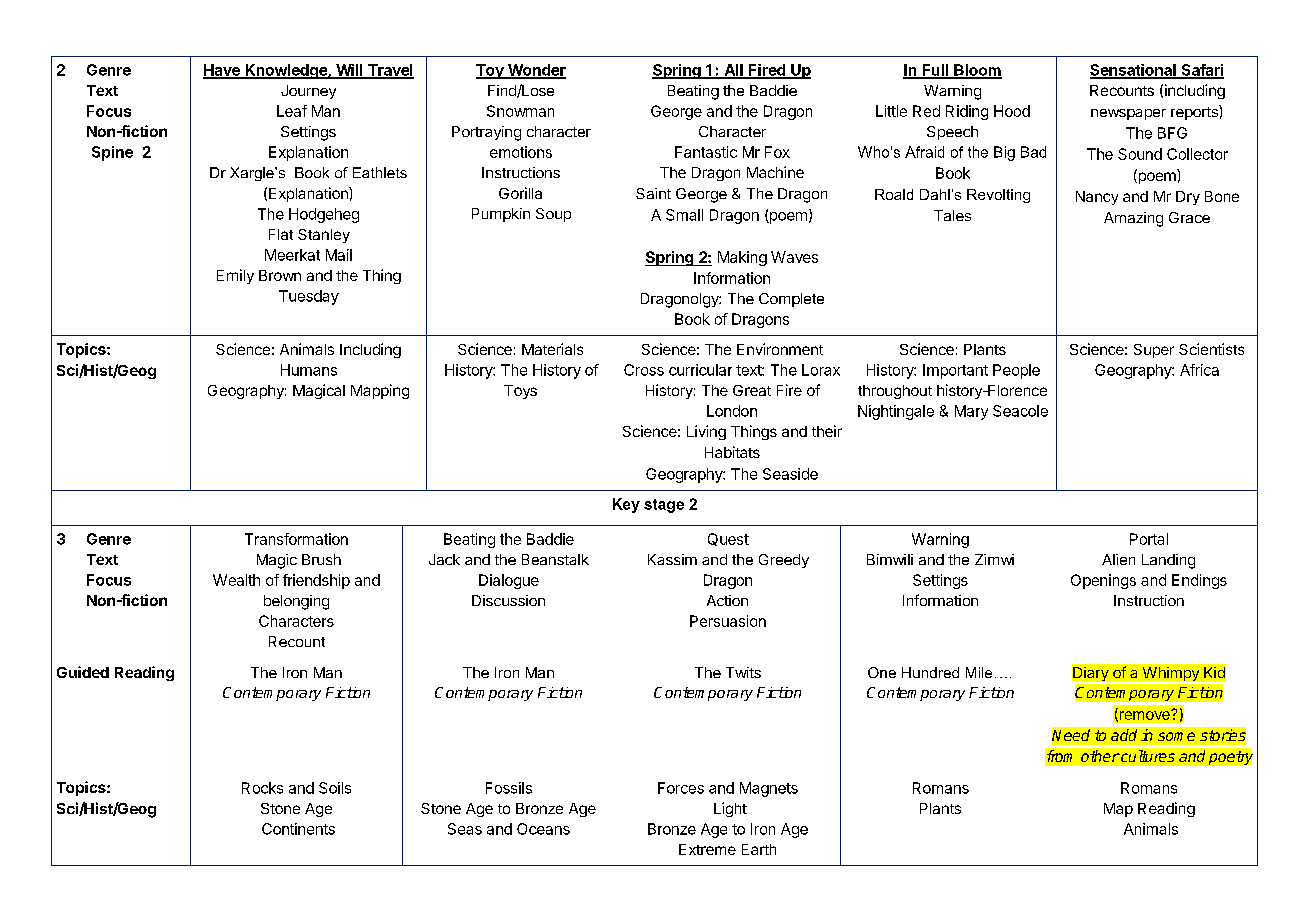  What do you see at coordinates (298, 829) in the screenshot?
I see `Continents` at bounding box center [298, 829].
